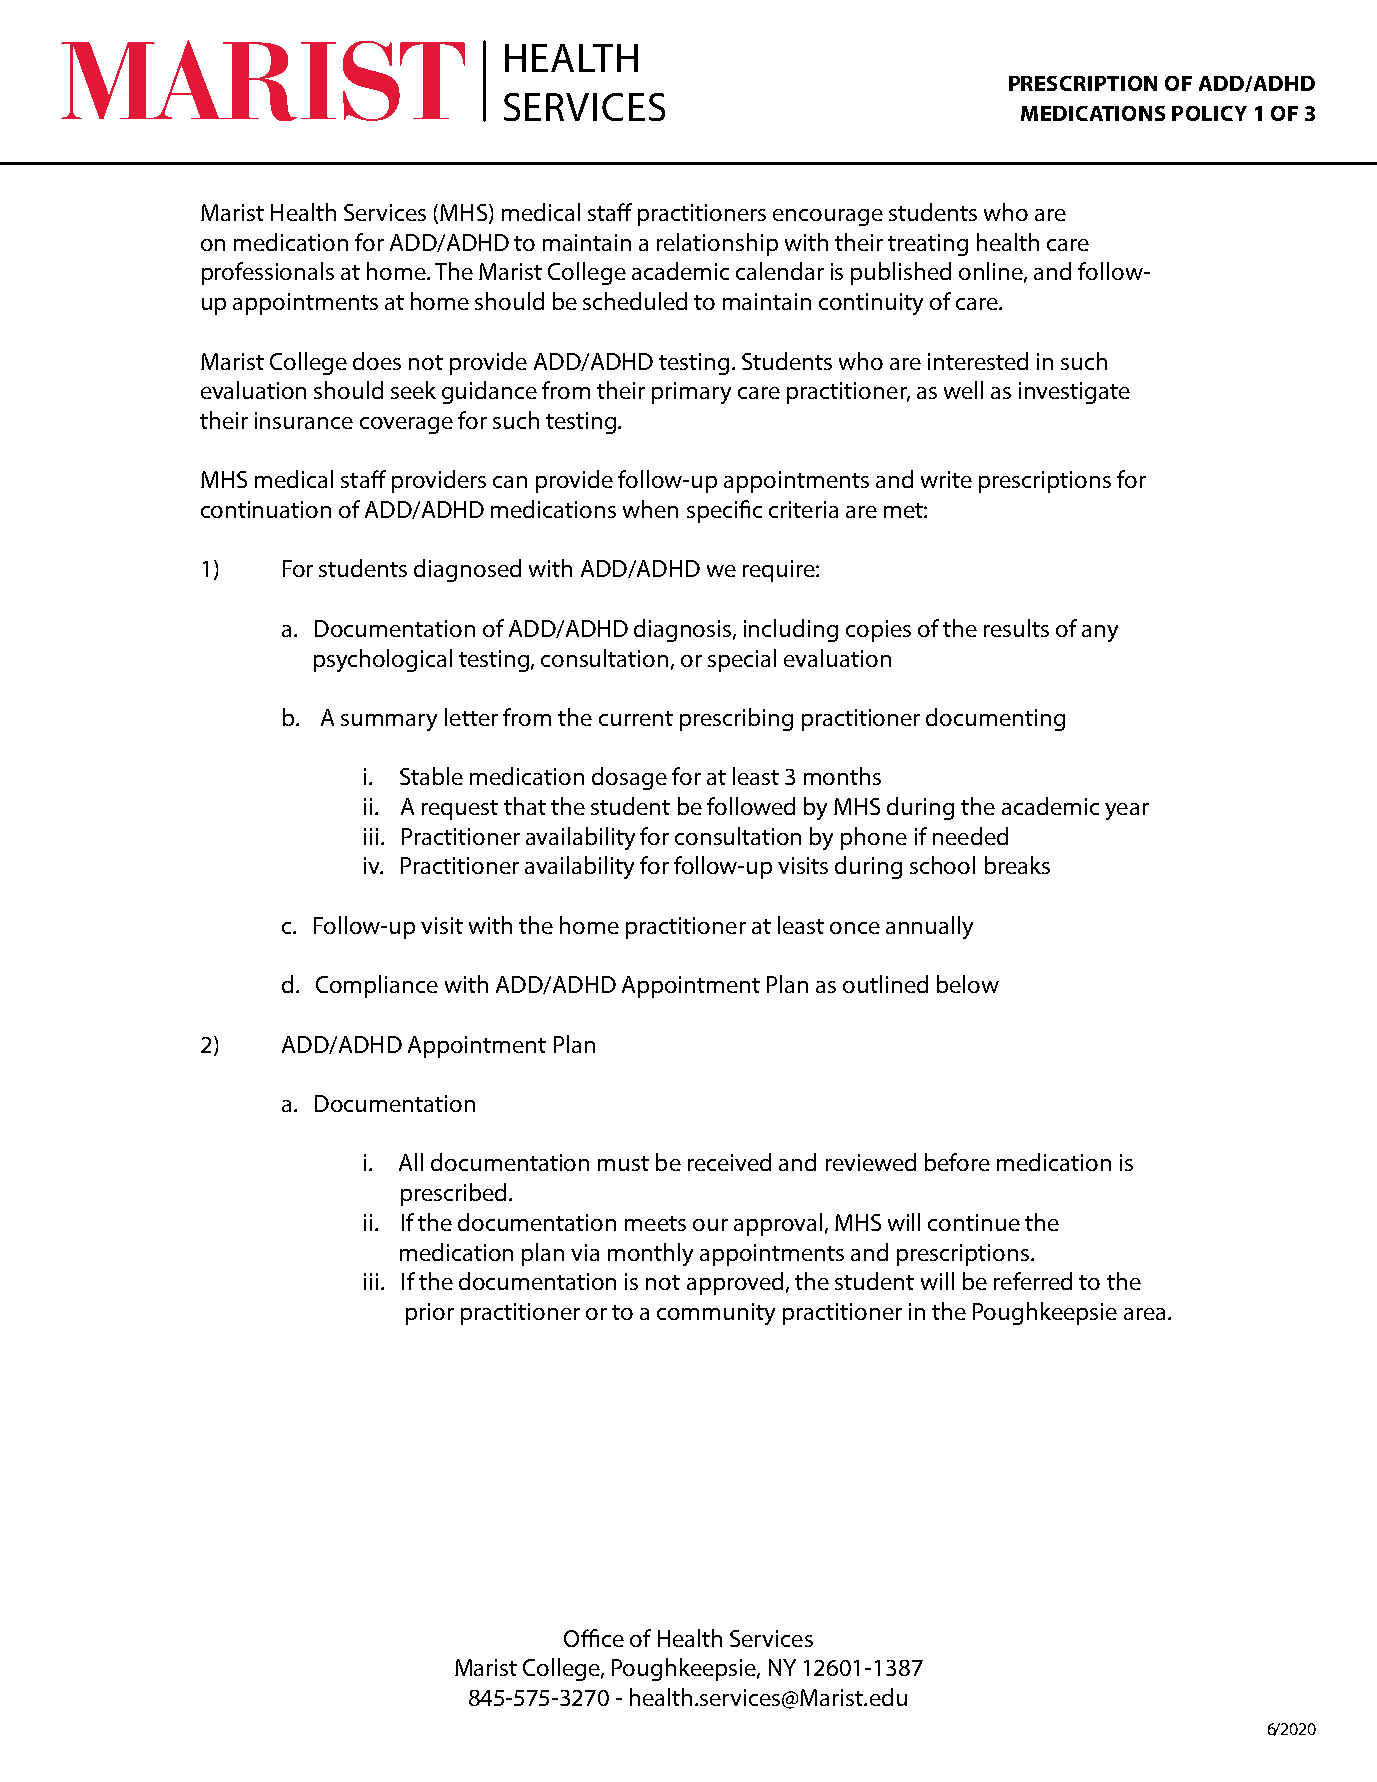 The width and height of the screenshot is (1377, 1782). Describe the element at coordinates (268, 273) in the screenshot. I see `professionals` at that location.
